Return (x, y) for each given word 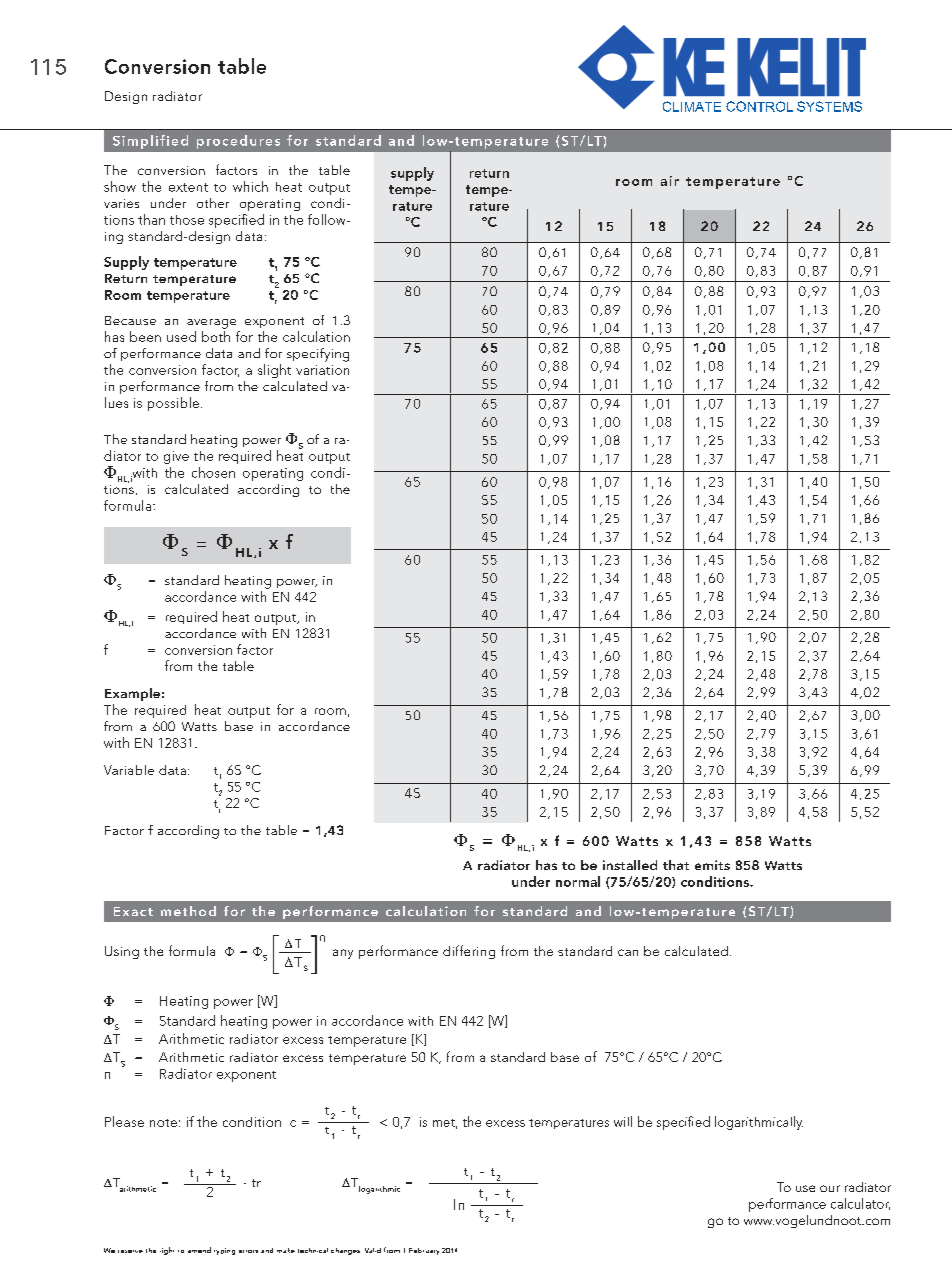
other (213, 203)
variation (322, 370)
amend (199, 1250)
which (250, 186)
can (628, 952)
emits (712, 865)
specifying (318, 355)
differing (469, 952)
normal (578, 881)
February (424, 1251)
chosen (213, 472)
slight (274, 371)
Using (122, 952)
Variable (129, 770)
